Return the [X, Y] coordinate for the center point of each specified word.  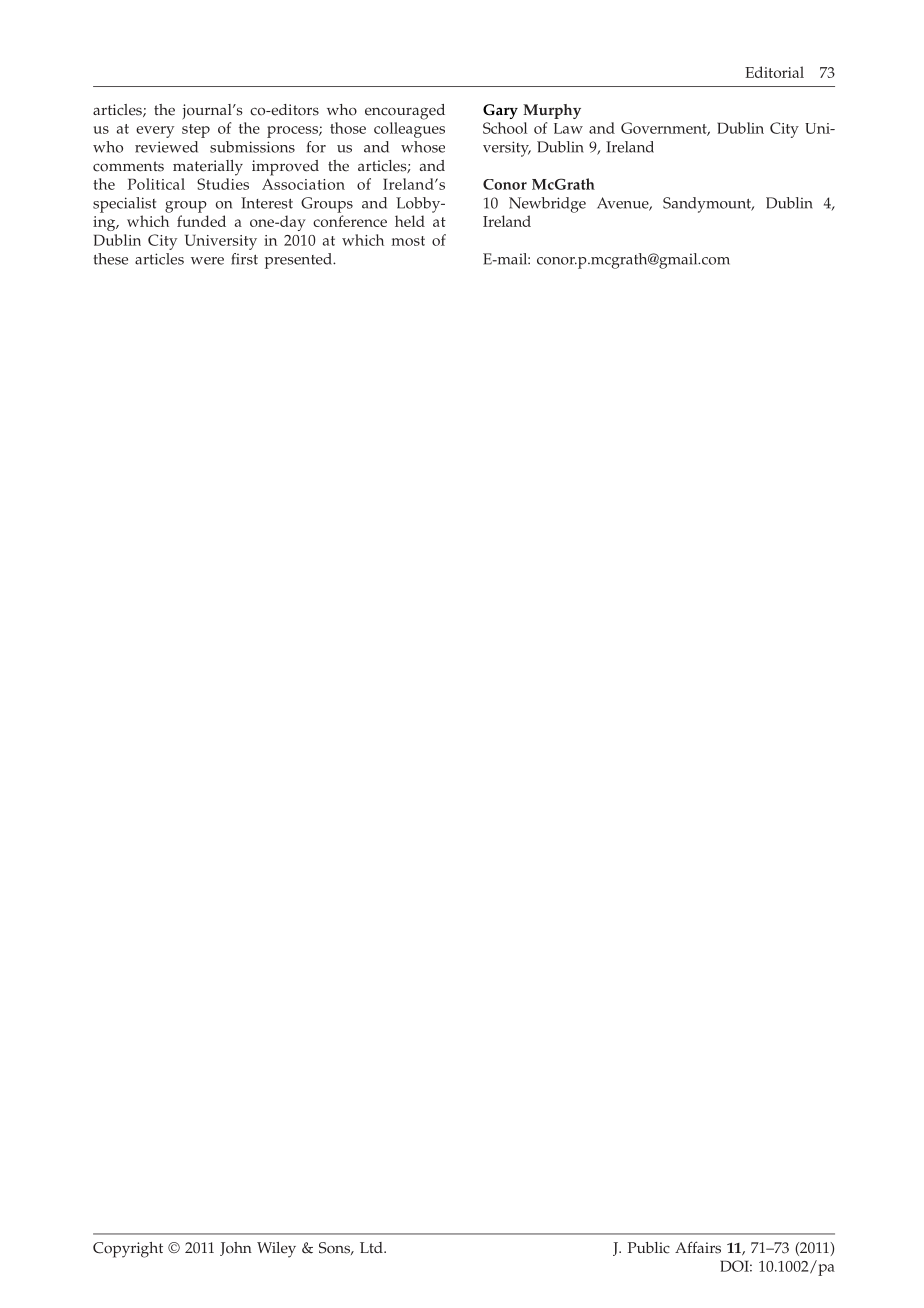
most [408, 241]
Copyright [128, 1250]
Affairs [698, 1247]
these [110, 259]
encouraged [405, 112]
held [410, 221]
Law [568, 128]
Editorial [774, 72]
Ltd [372, 1247]
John [236, 1249]
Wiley [276, 1250]
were [207, 261]
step [196, 131]
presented [299, 261]
